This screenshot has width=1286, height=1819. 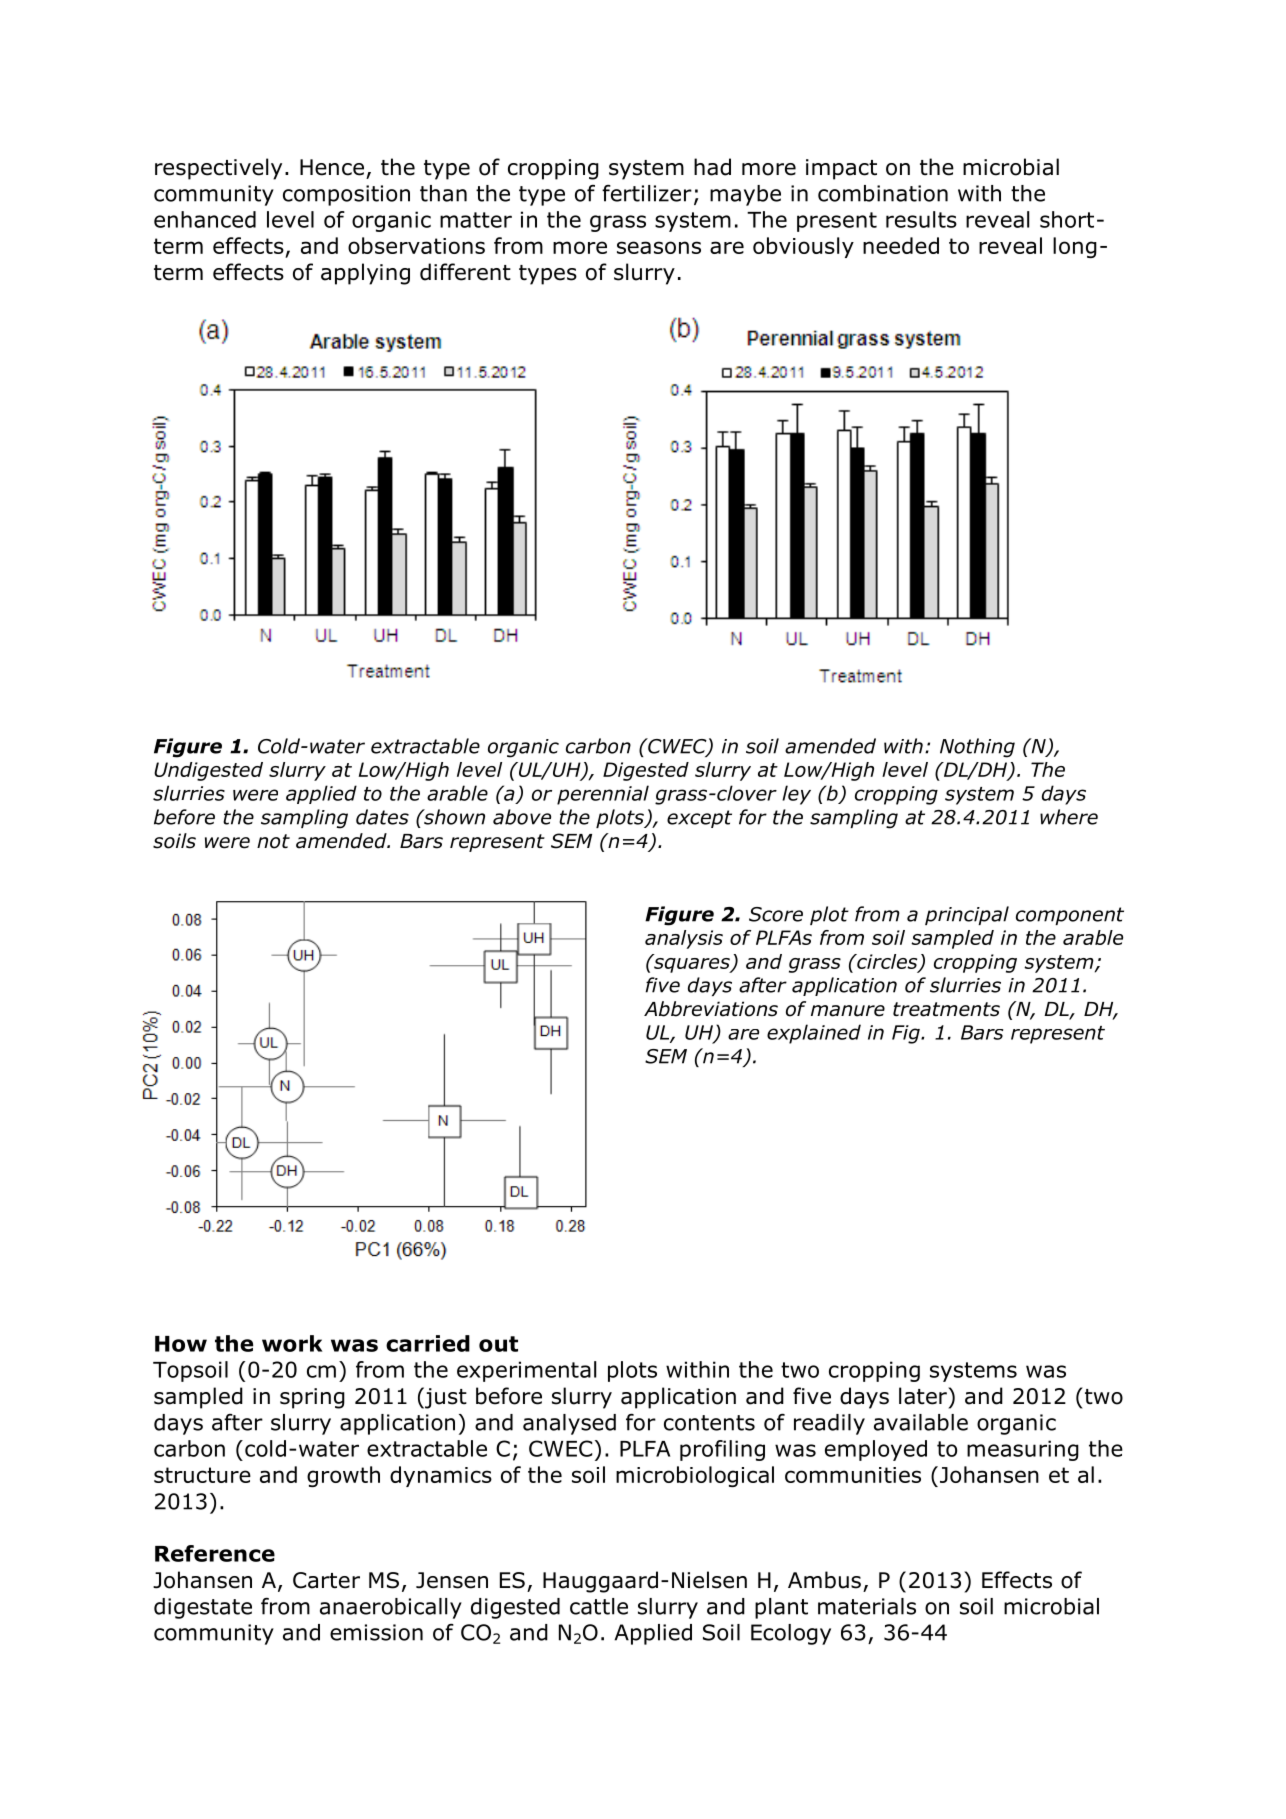 I want to click on Carter, so click(x=326, y=1580).
